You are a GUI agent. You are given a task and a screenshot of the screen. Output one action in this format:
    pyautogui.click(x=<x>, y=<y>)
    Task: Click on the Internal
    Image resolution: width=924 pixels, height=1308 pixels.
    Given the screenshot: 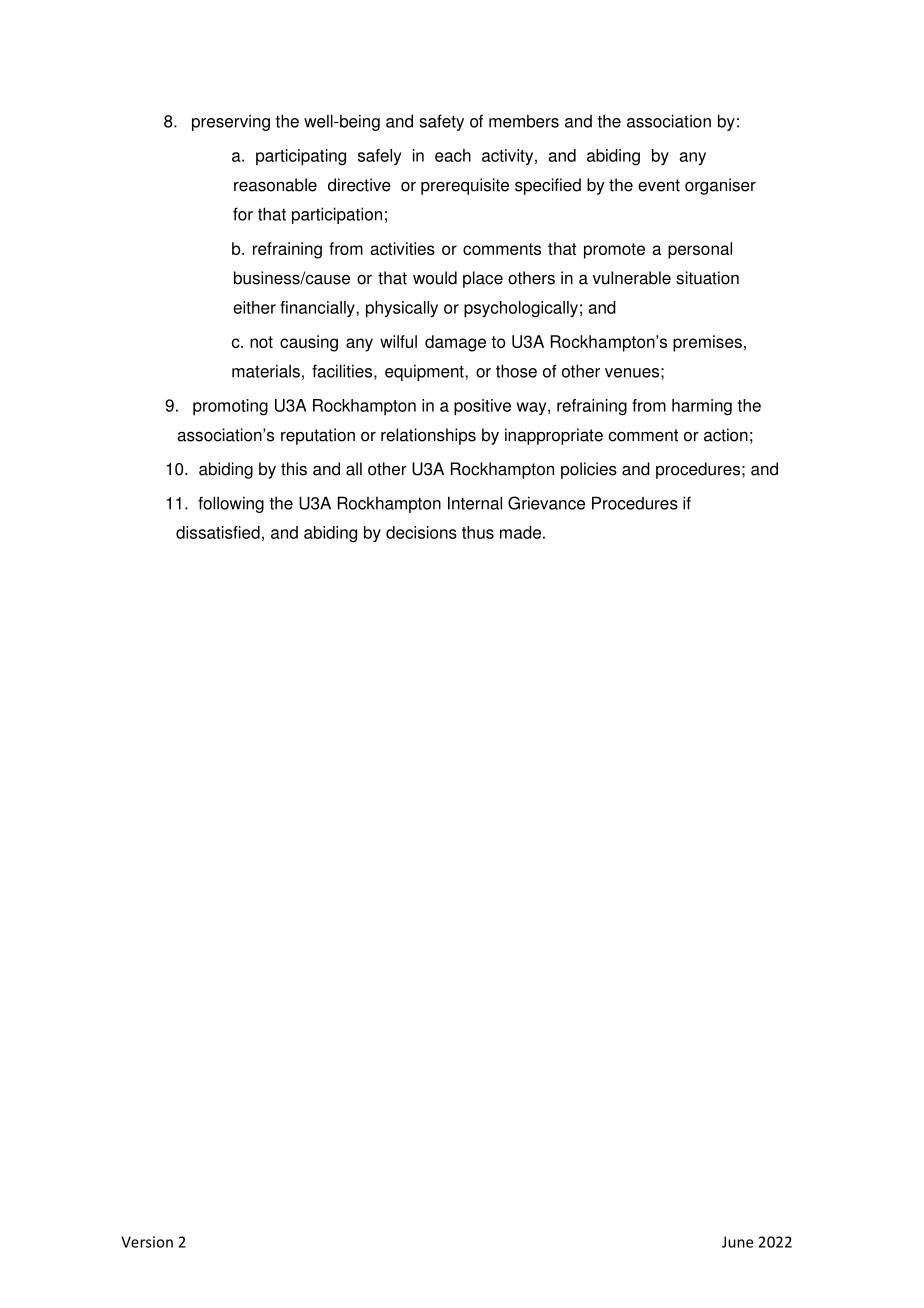 What is the action you would take?
    pyautogui.click(x=475, y=503)
